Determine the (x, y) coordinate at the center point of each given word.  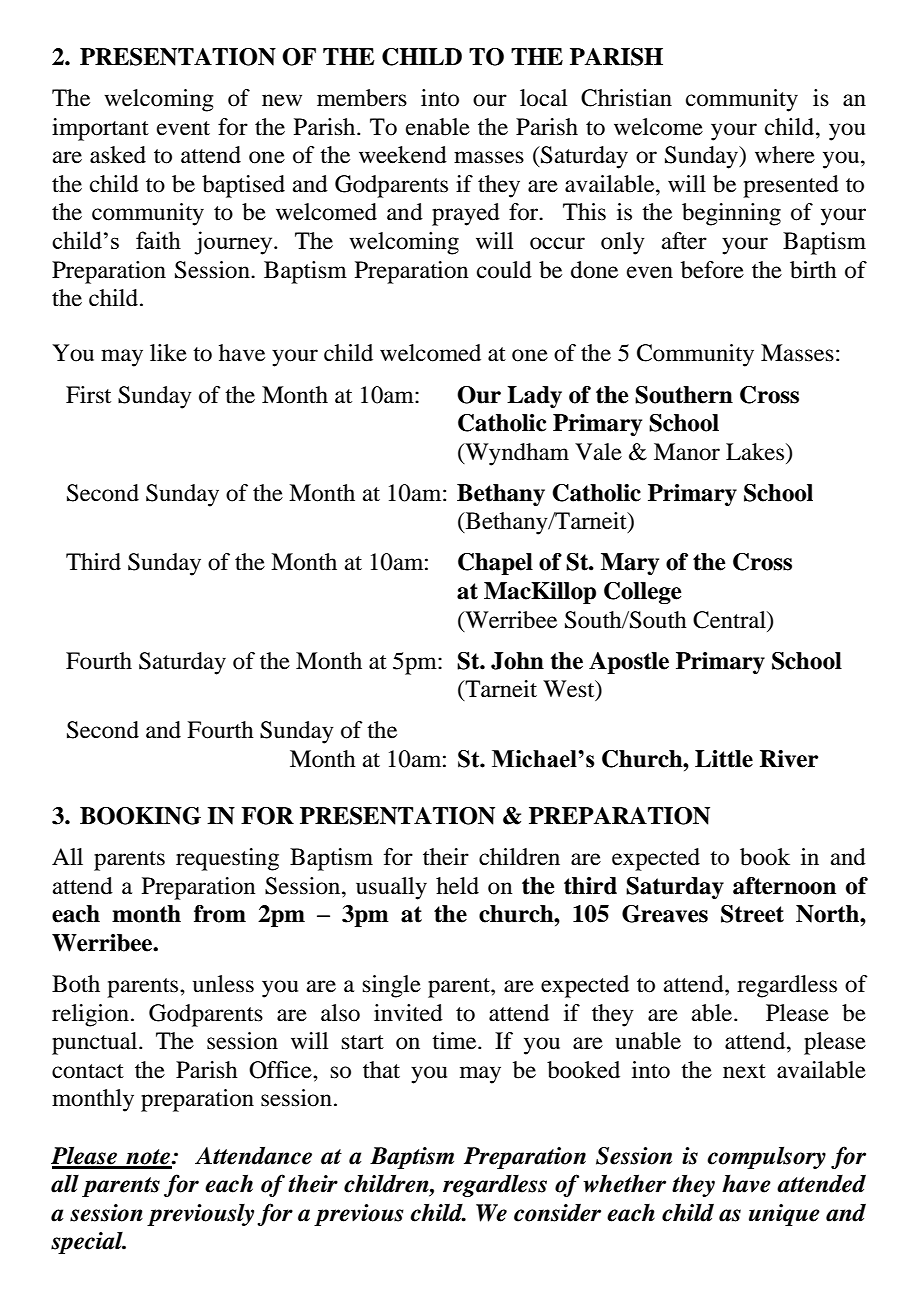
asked (118, 155)
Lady (534, 397)
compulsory (766, 1157)
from (220, 914)
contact (88, 1071)
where (785, 155)
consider (557, 1213)
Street (752, 914)
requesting (227, 859)
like (168, 353)
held (457, 886)
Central (730, 620)
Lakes (756, 452)
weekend (403, 155)
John (517, 661)
